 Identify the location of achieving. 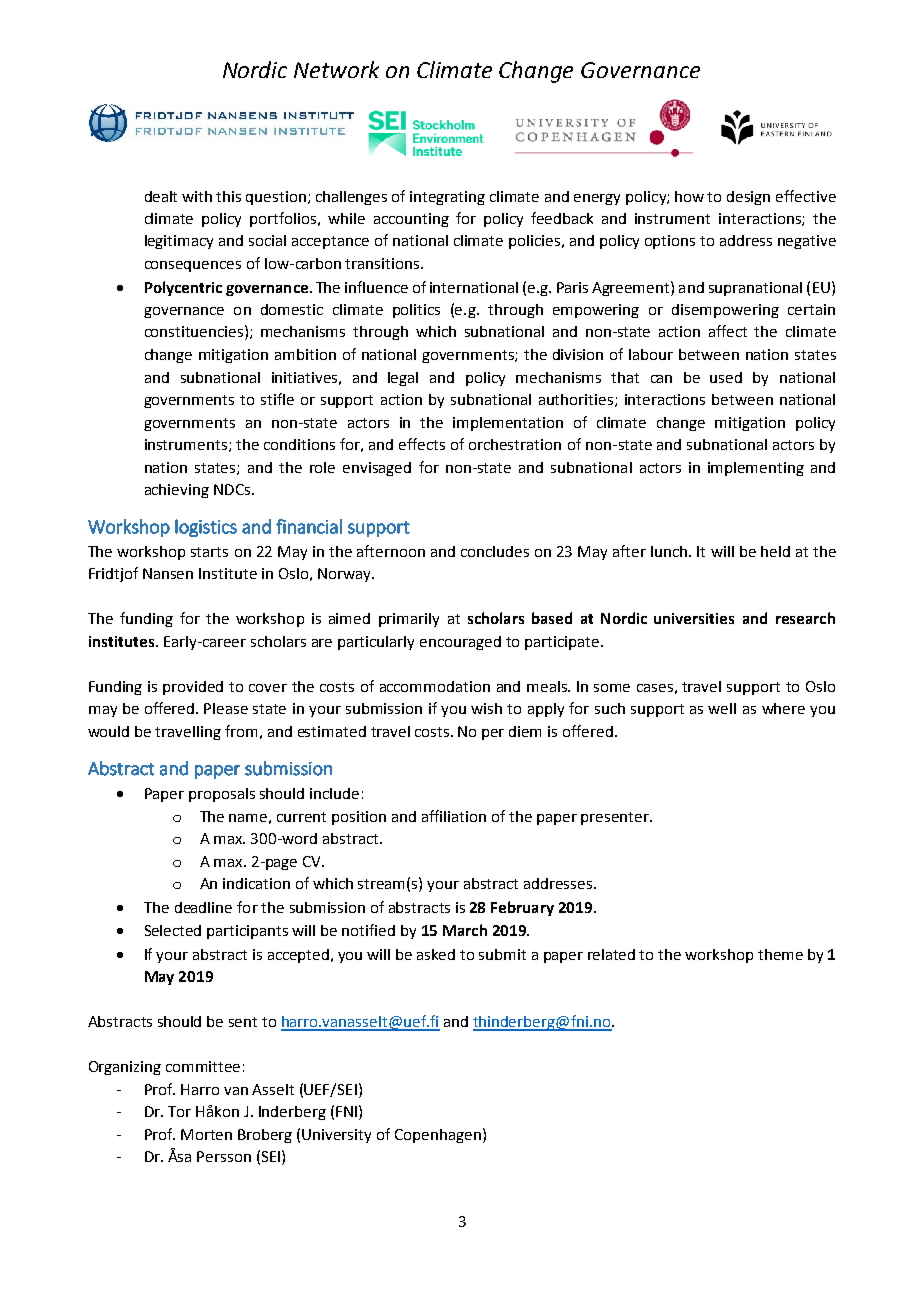
(177, 491).
